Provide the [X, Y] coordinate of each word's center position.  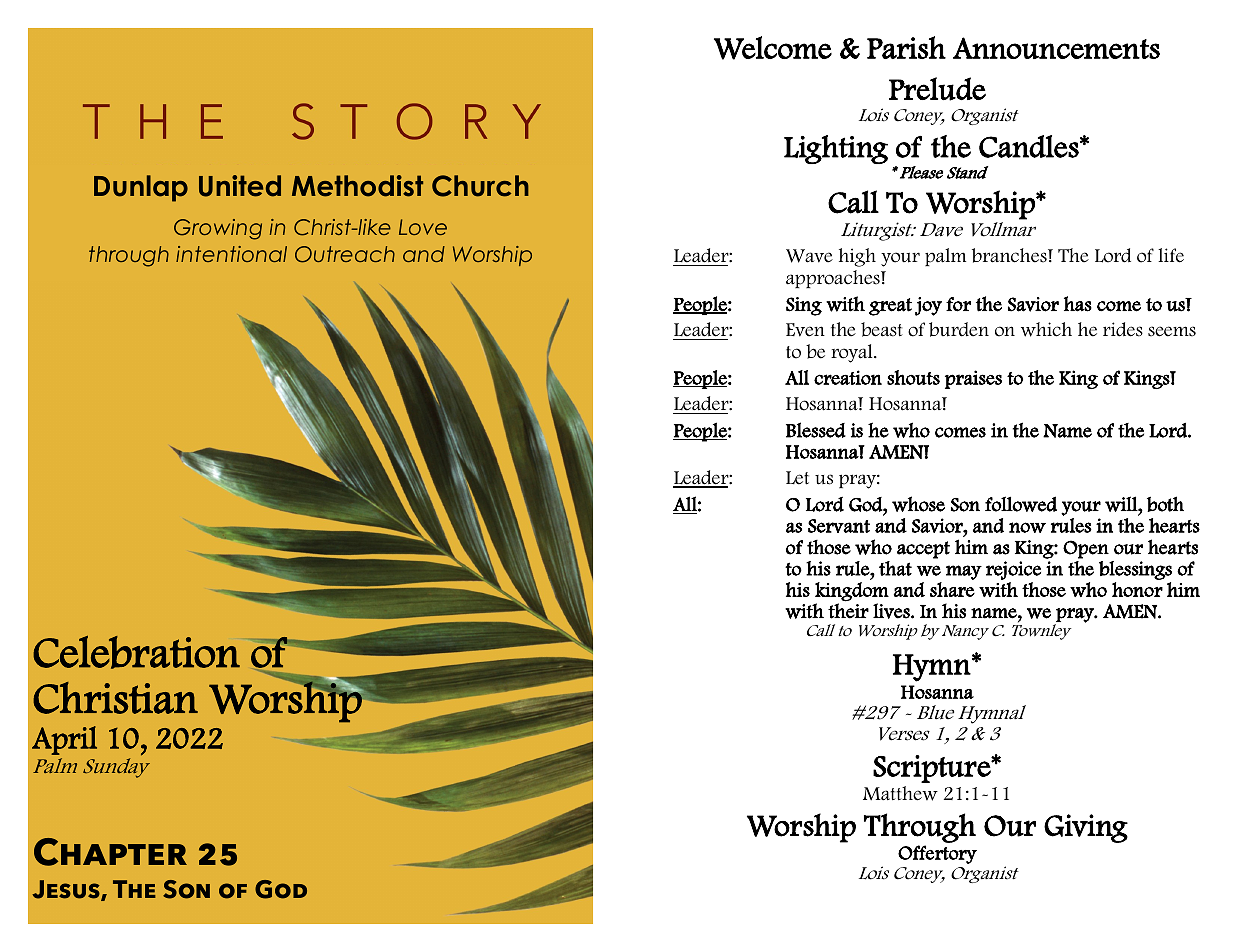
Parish [906, 47]
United [240, 186]
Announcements [1056, 48]
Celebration [136, 652]
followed [1021, 504]
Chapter [110, 852]
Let [797, 478]
